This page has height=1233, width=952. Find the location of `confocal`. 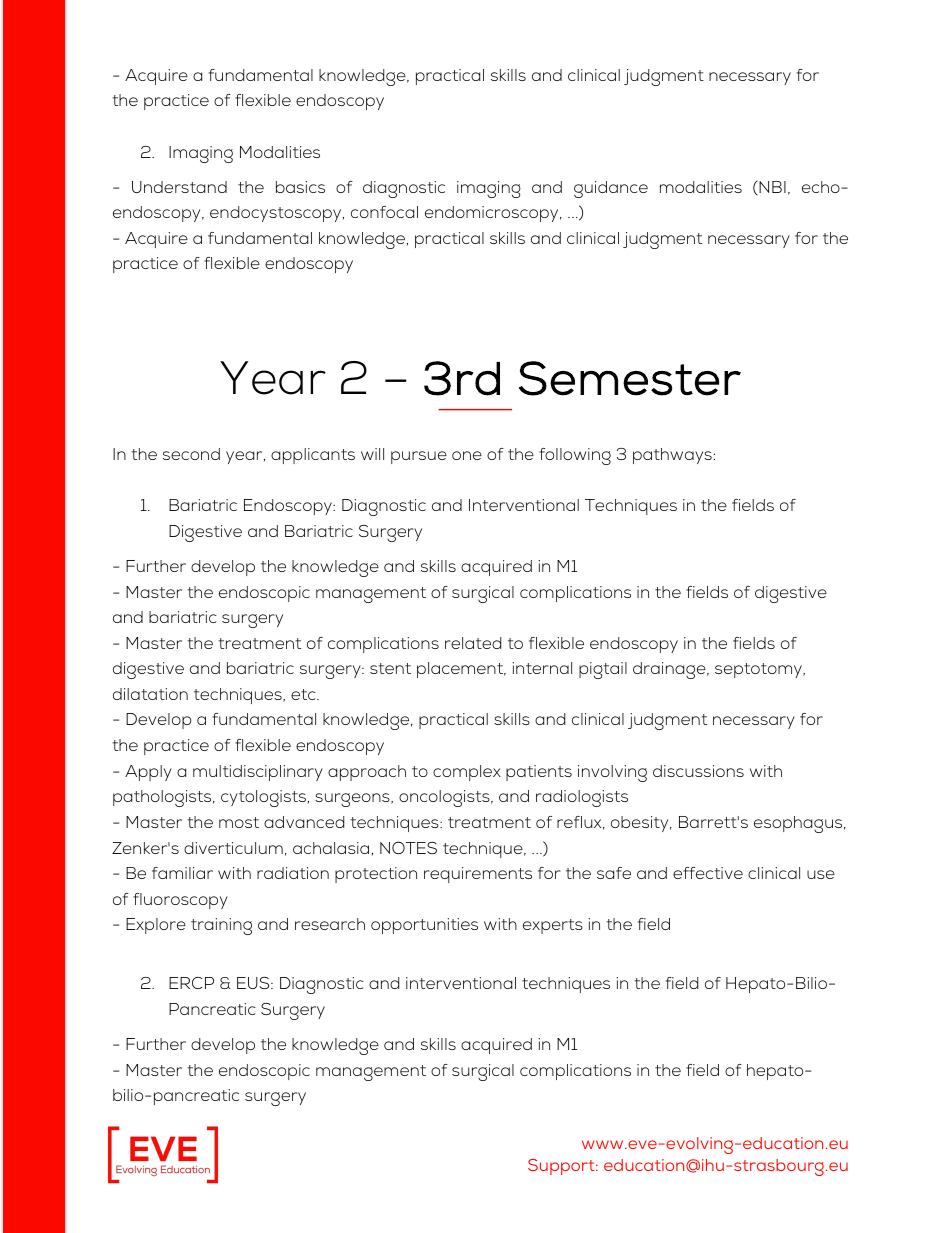

confocal is located at coordinates (384, 212).
